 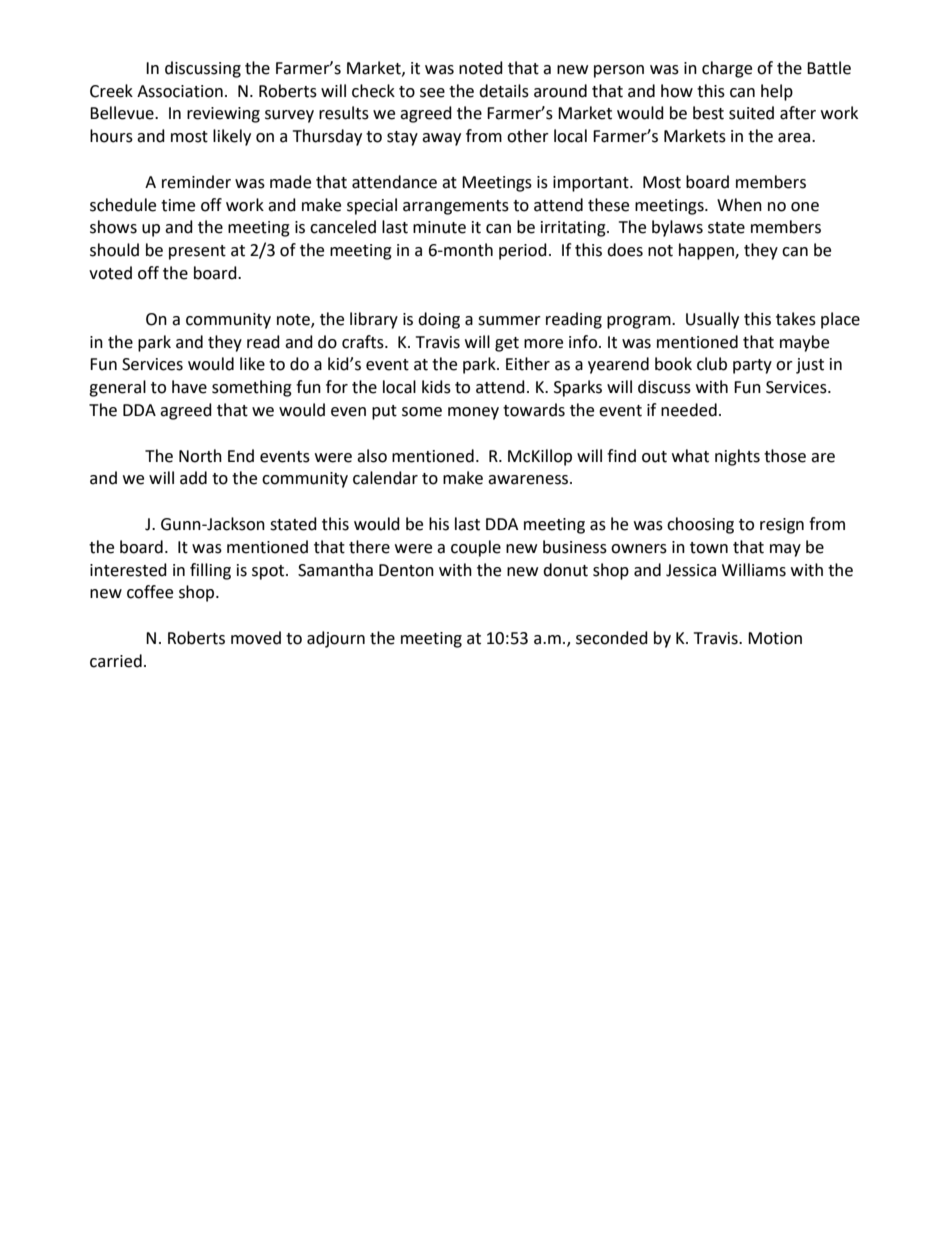 I want to click on help, so click(x=777, y=92).
